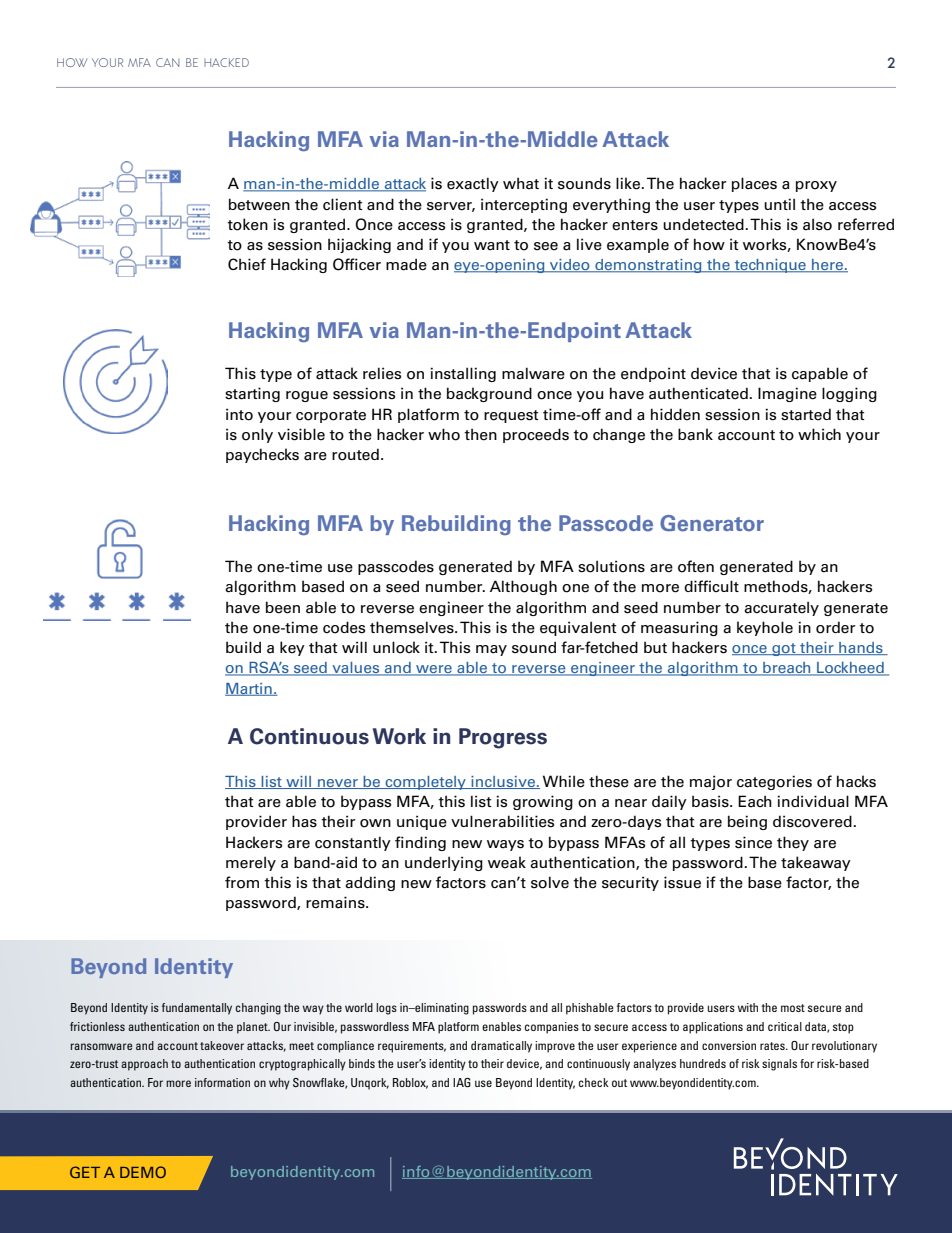  What do you see at coordinates (473, 184) in the image?
I see `exactly` at bounding box center [473, 184].
